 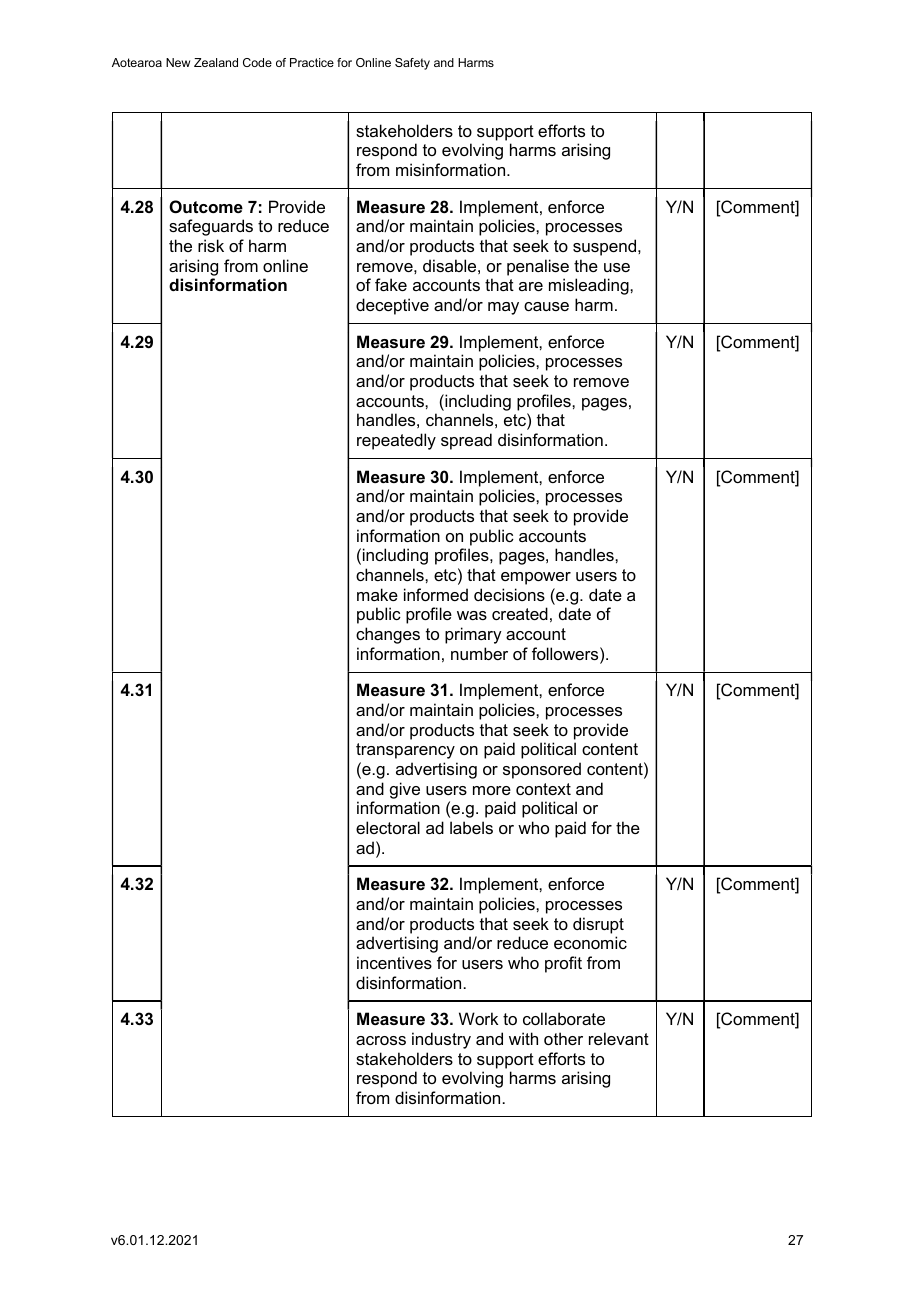 I want to click on Safety, so click(x=412, y=64).
